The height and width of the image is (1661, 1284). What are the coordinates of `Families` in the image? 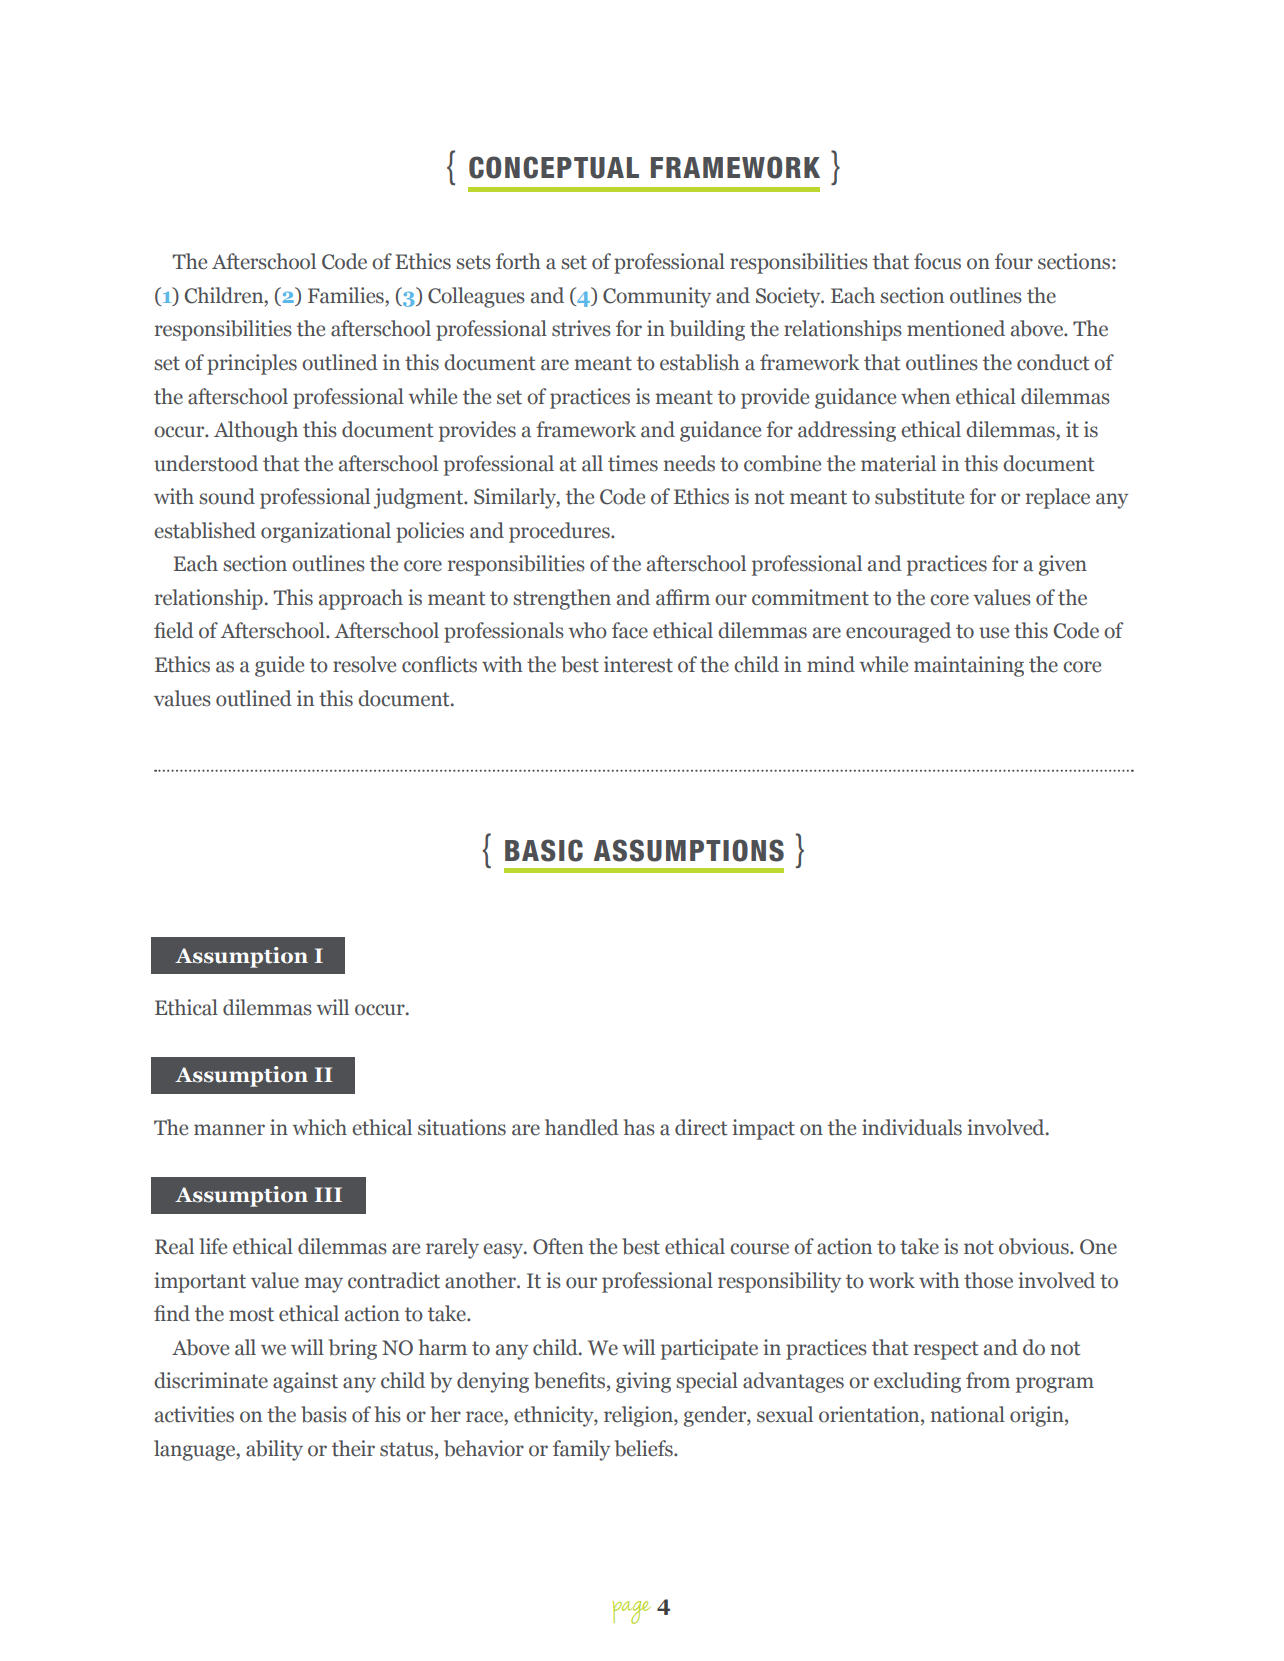 It's located at (347, 295).
